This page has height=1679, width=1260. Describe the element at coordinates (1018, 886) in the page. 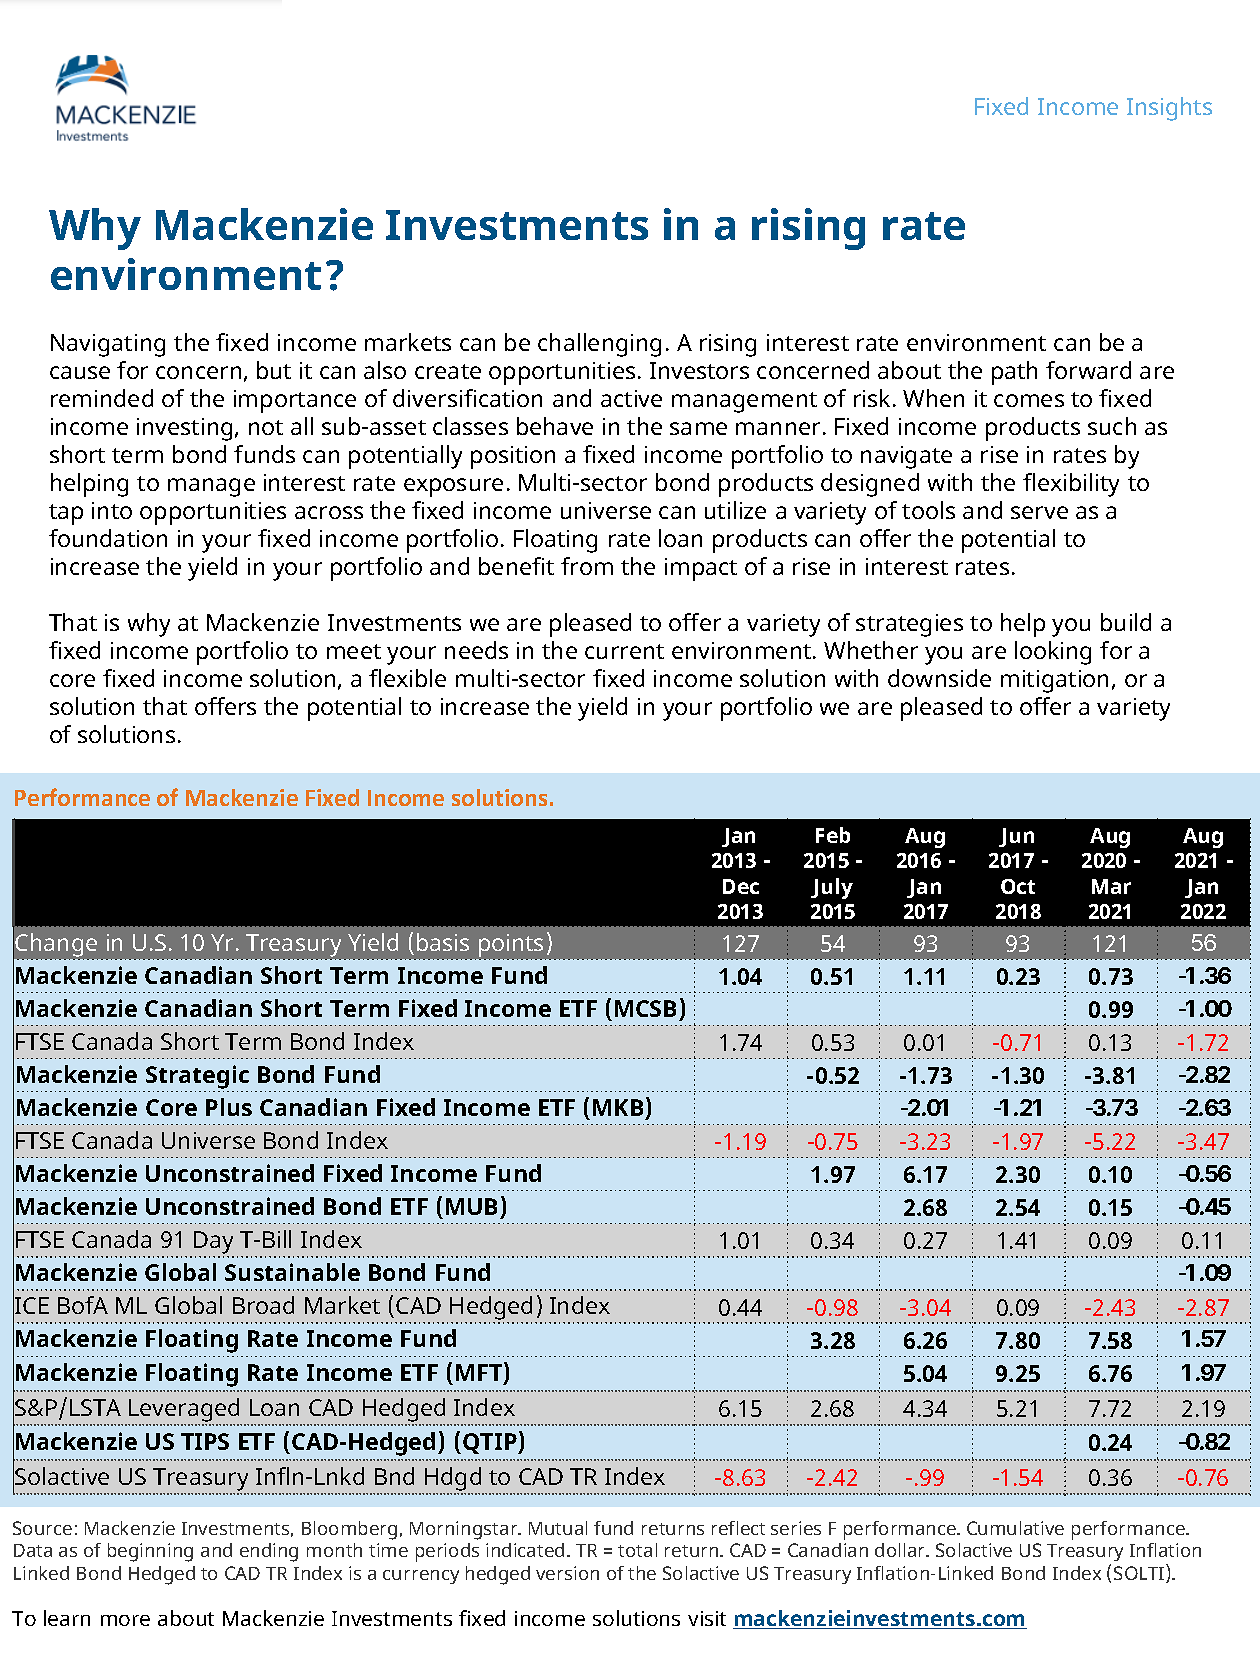

I see `Oct` at that location.
